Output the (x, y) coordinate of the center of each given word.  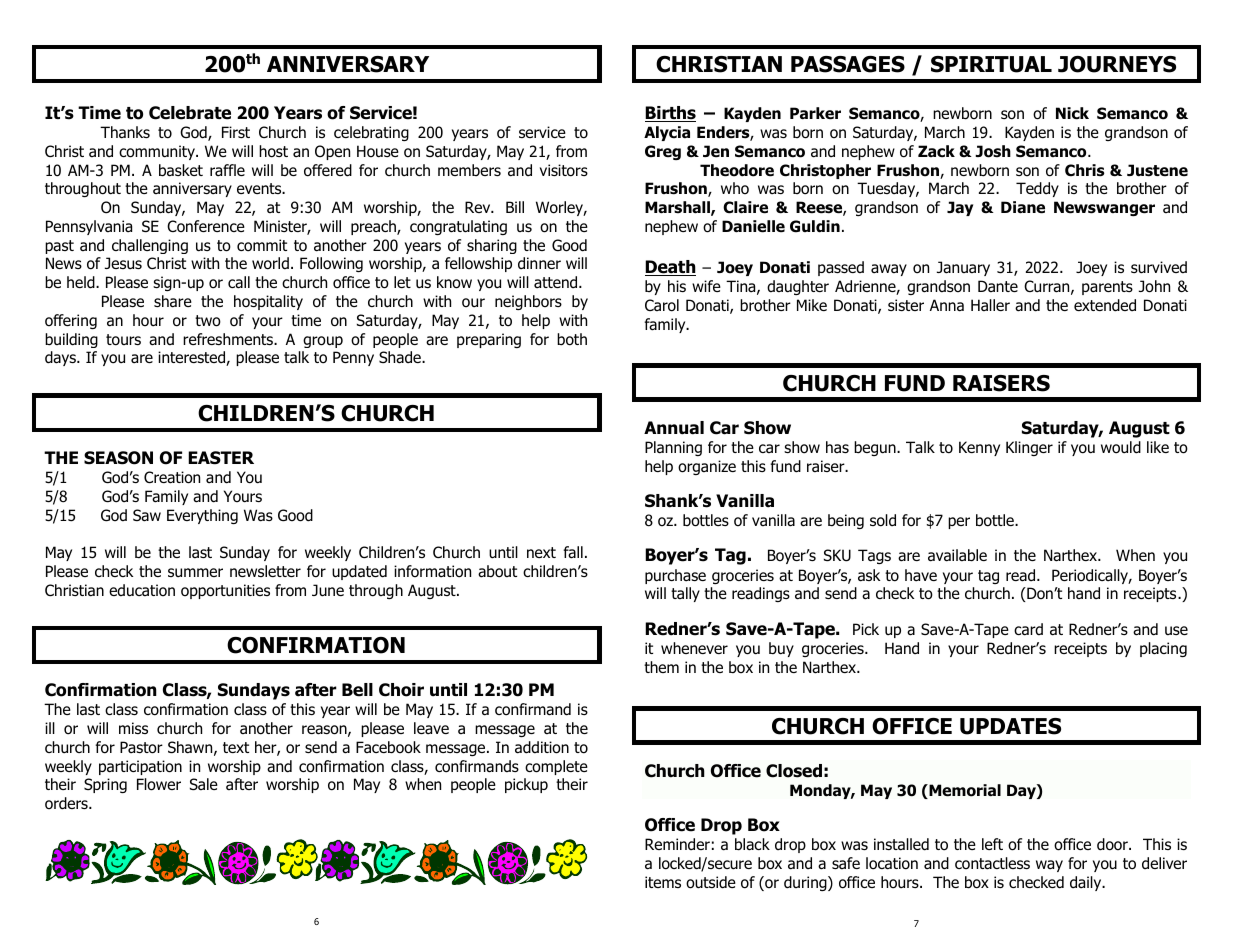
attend (557, 282)
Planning (673, 448)
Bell (357, 690)
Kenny (979, 448)
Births (670, 114)
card (1028, 629)
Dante (998, 286)
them (661, 667)
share (173, 301)
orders (67, 803)
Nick (1072, 113)
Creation (172, 477)
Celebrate (190, 113)
